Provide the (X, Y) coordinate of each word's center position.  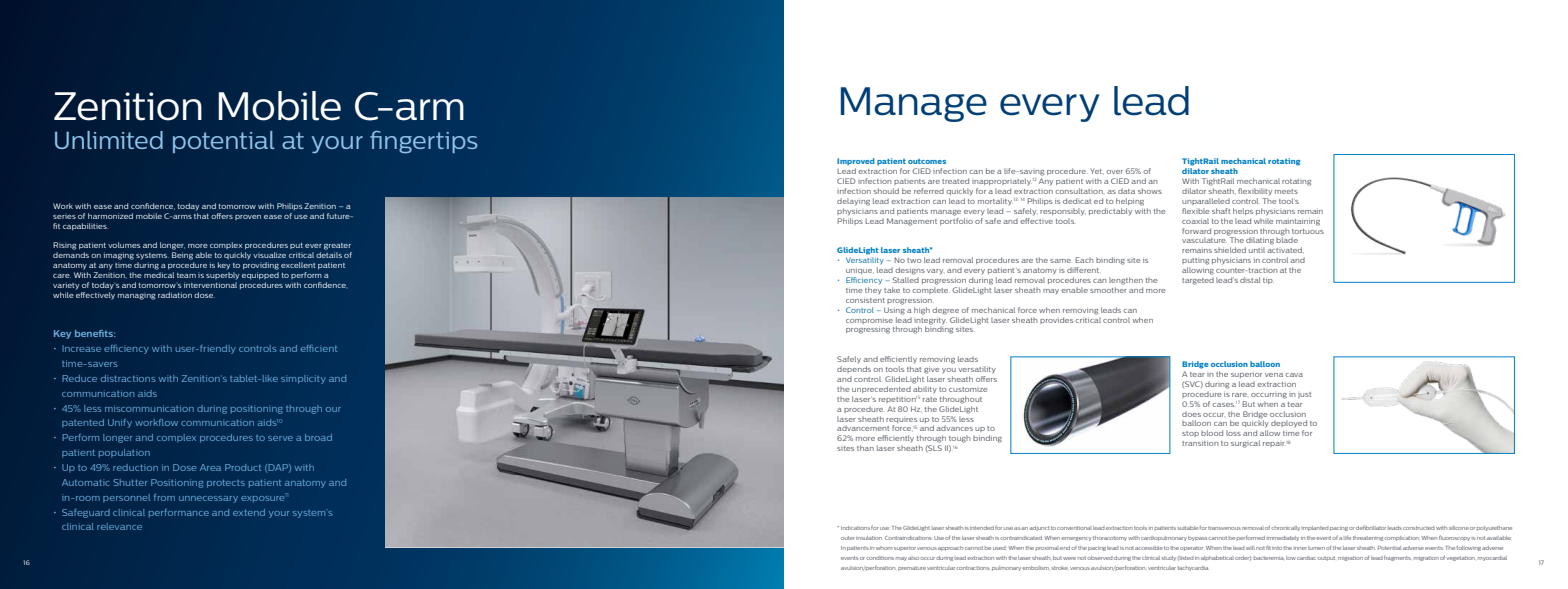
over (1114, 172)
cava (1294, 375)
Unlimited (109, 140)
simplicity (303, 379)
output (1326, 558)
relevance (119, 526)
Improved (856, 161)
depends (854, 369)
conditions (880, 558)
